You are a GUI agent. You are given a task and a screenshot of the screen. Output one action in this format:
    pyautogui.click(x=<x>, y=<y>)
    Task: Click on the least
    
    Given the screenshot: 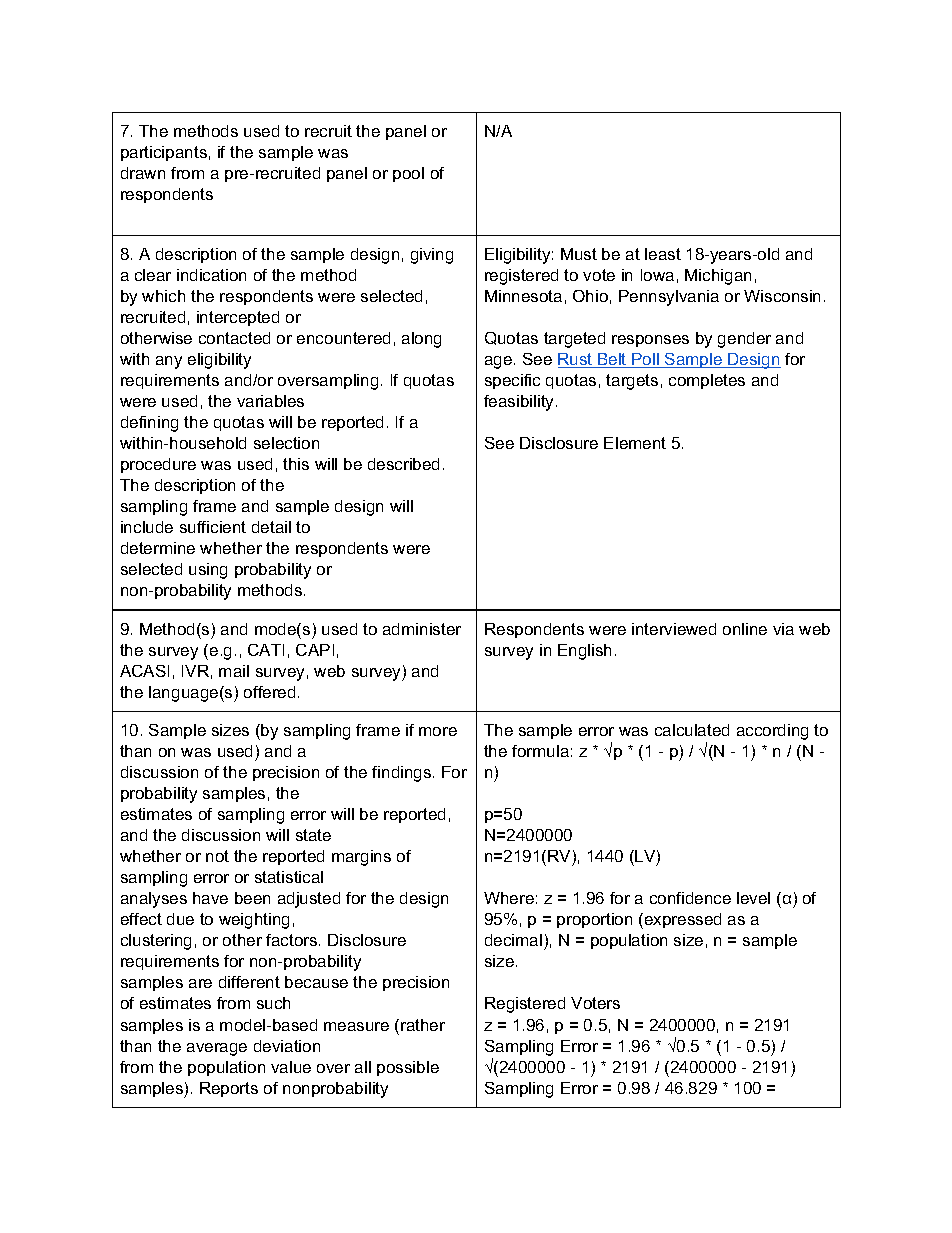 What is the action you would take?
    pyautogui.click(x=663, y=254)
